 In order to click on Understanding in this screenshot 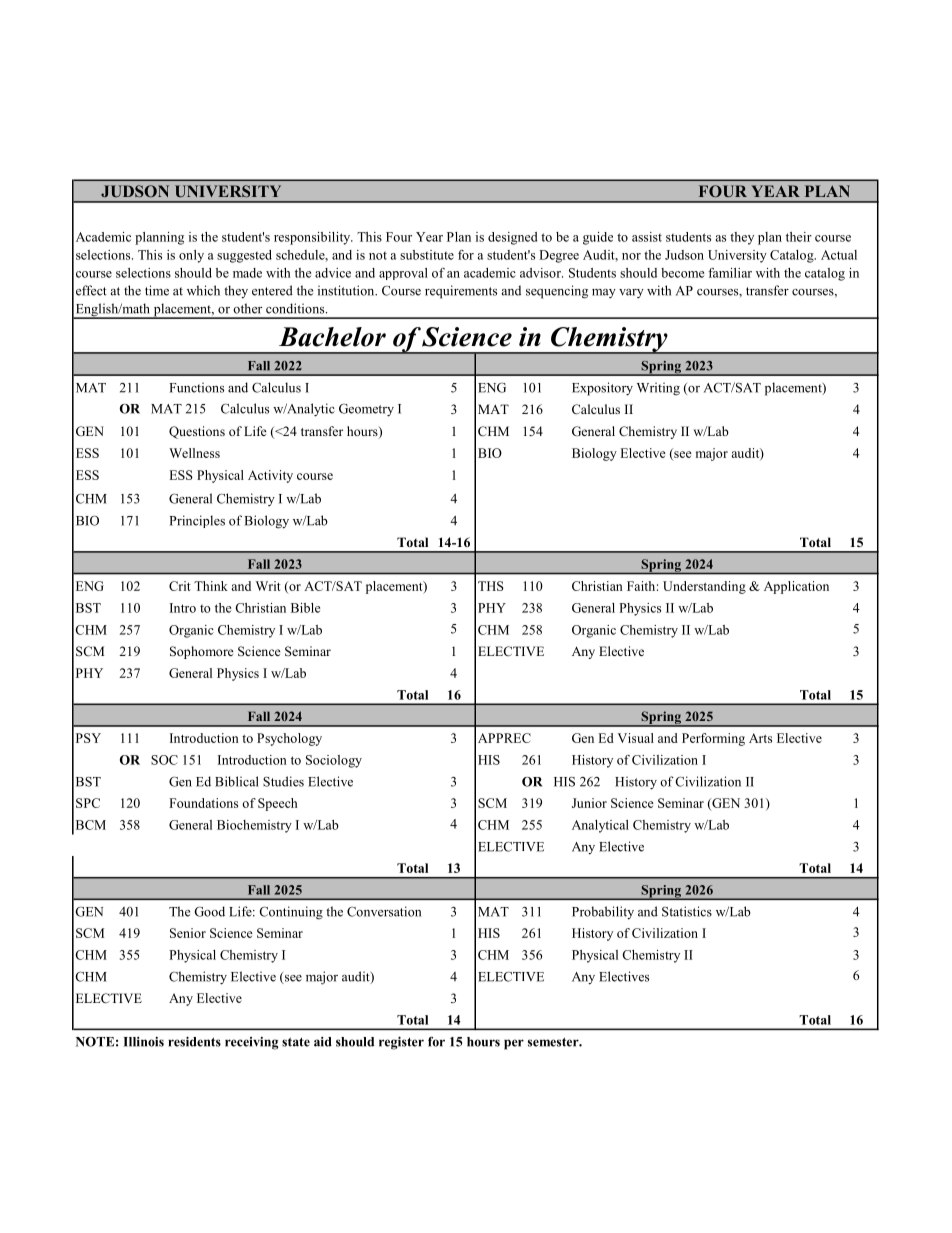, I will do `click(704, 587)`.
